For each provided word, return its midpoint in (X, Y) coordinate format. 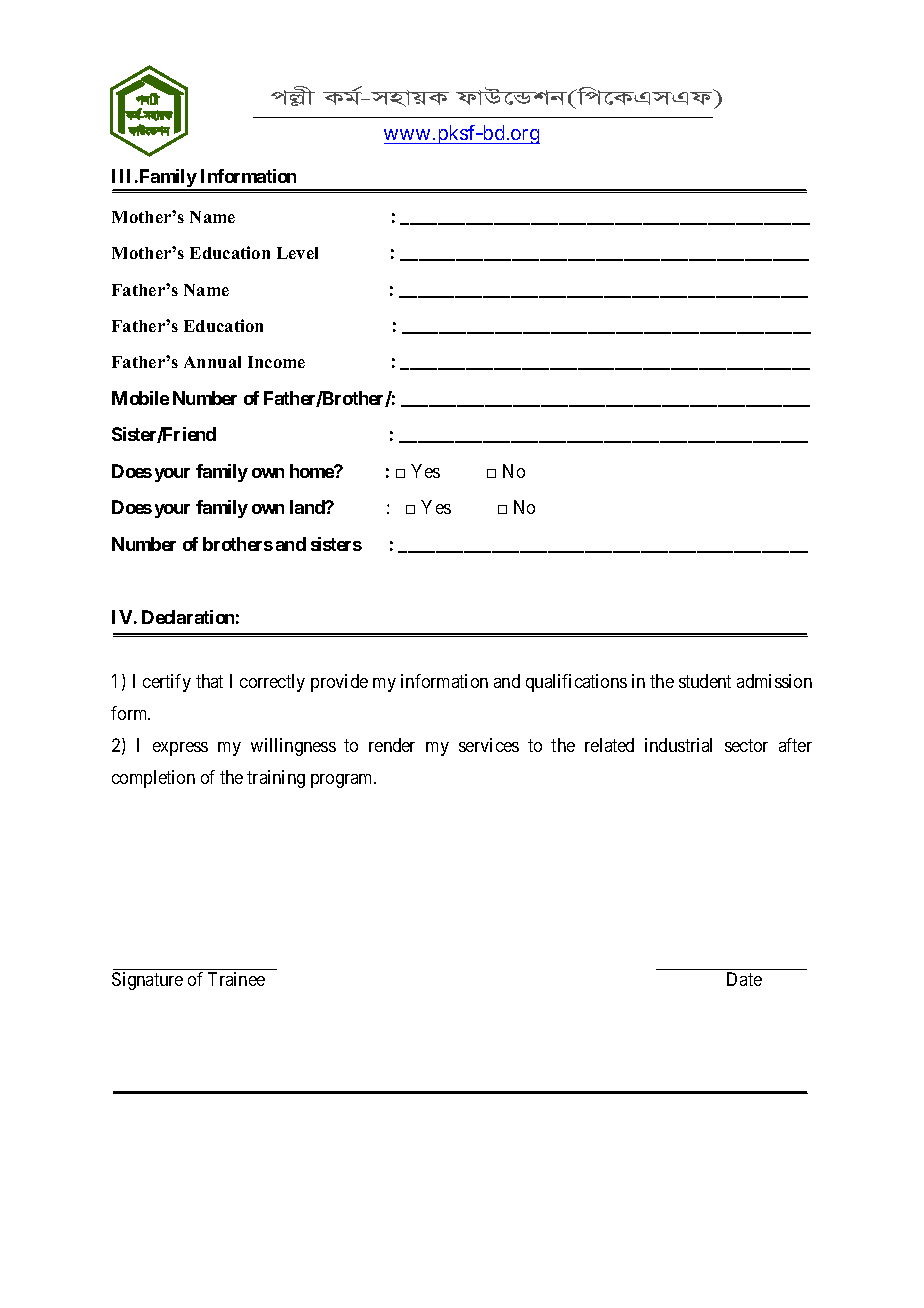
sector (746, 745)
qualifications (576, 683)
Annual (212, 362)
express (180, 749)
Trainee (236, 979)
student (705, 681)
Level (297, 253)
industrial (678, 745)
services (489, 745)
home (312, 471)
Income (276, 362)
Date (744, 979)
